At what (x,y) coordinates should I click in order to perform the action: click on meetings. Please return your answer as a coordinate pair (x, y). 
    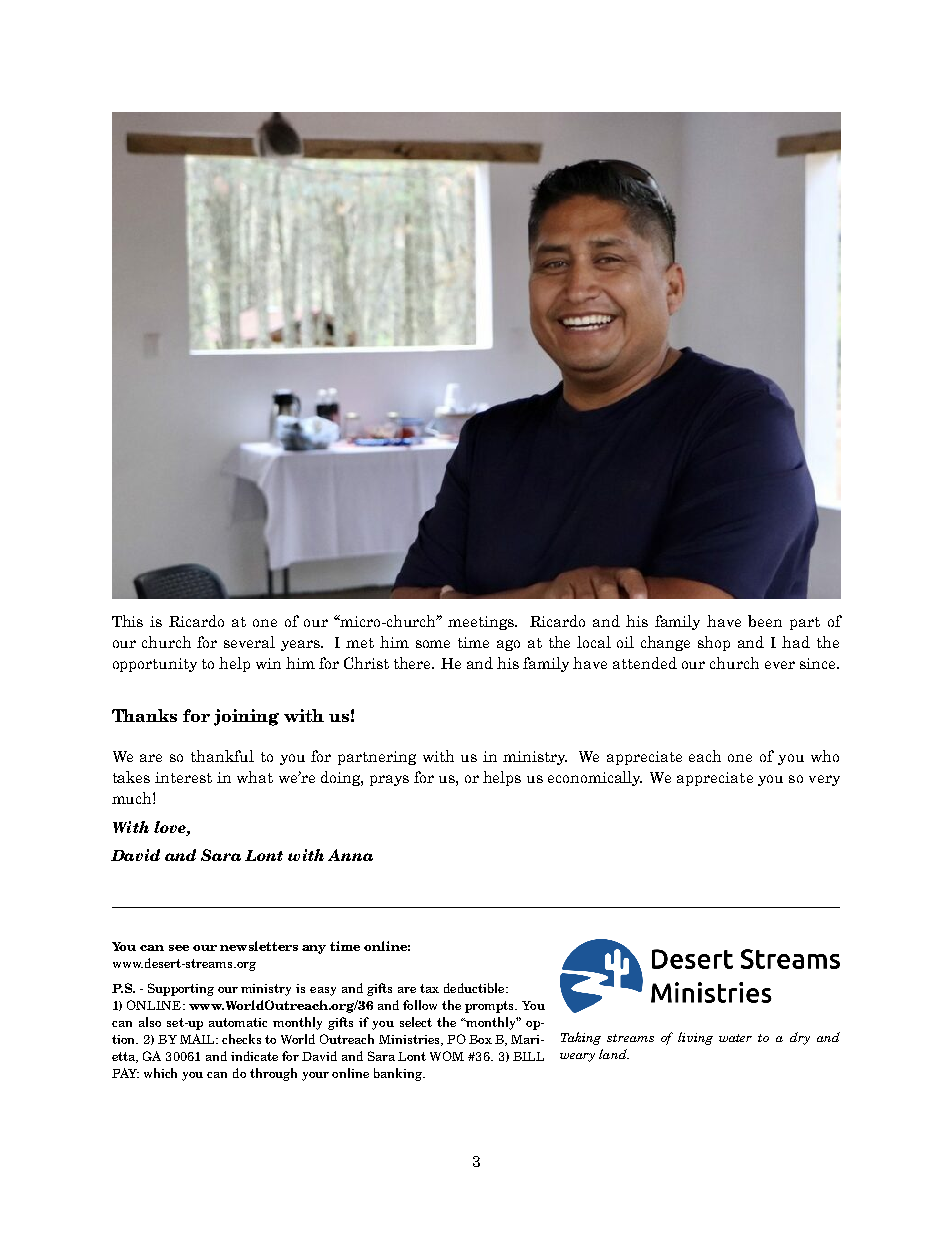
    Looking at the image, I should click on (482, 623).
